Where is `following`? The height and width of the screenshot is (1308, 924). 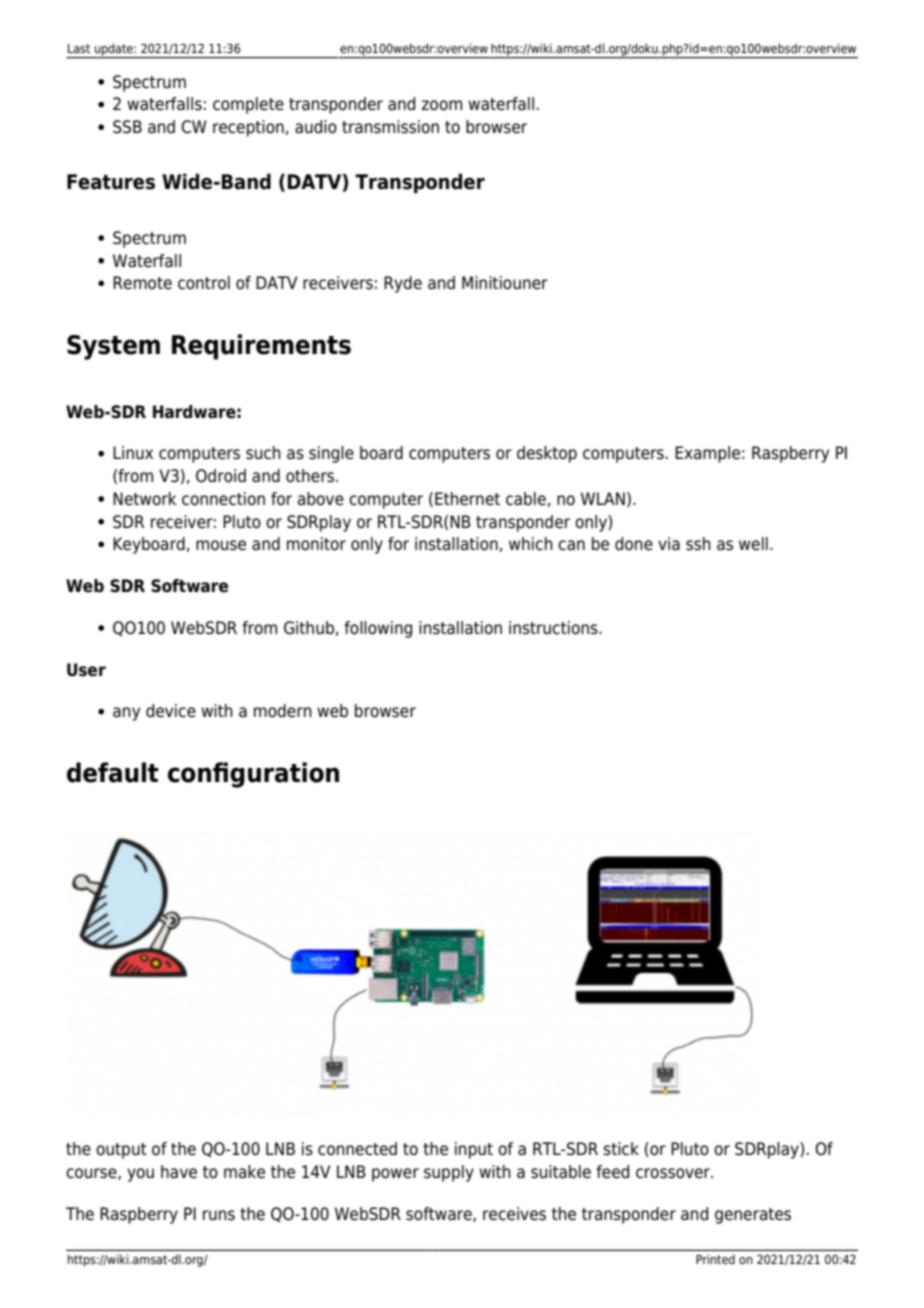 following is located at coordinates (378, 629).
